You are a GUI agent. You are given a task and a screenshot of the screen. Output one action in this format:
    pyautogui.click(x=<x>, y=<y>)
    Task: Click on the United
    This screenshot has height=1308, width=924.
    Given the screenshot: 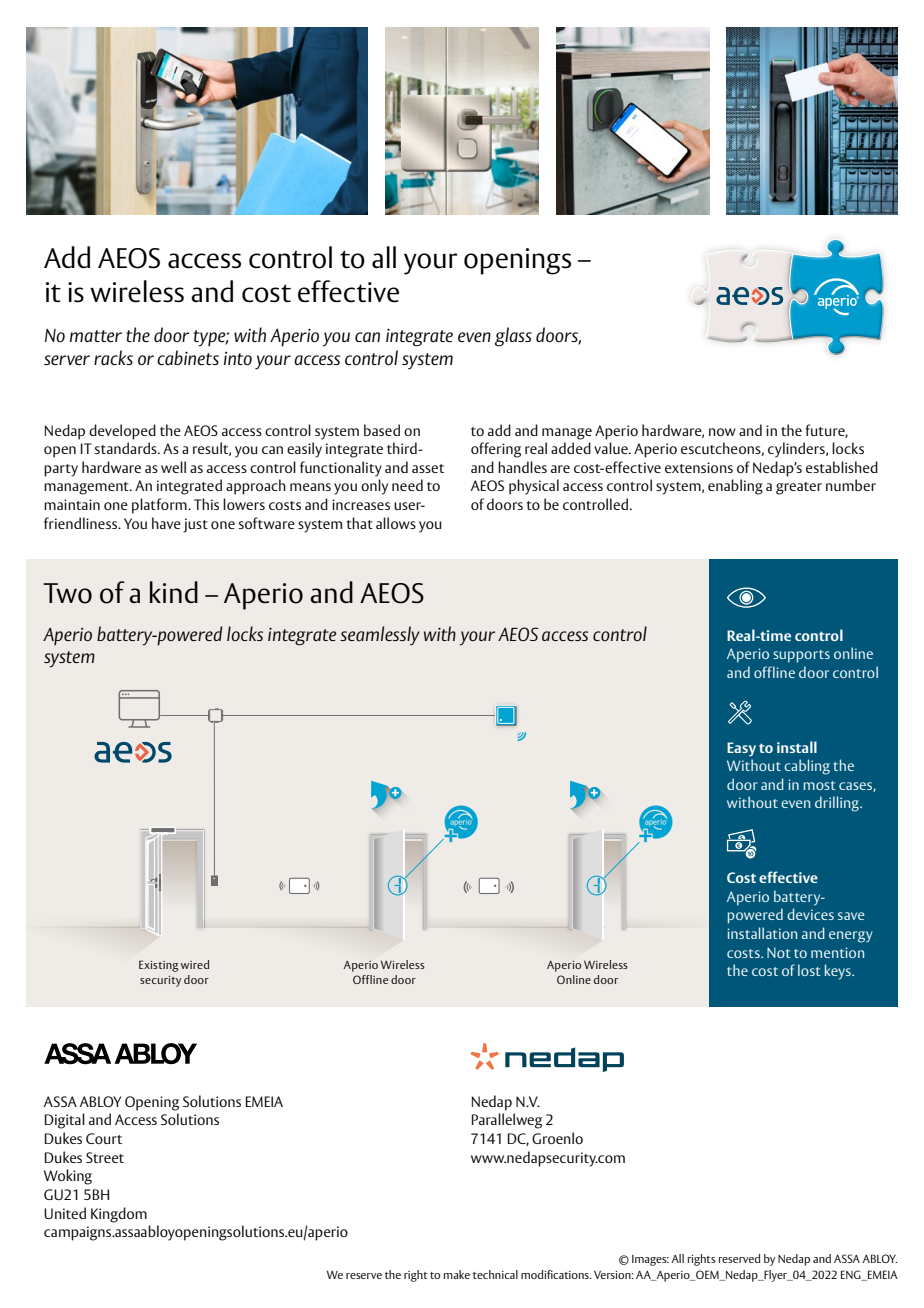 What is the action you would take?
    pyautogui.click(x=65, y=1213)
